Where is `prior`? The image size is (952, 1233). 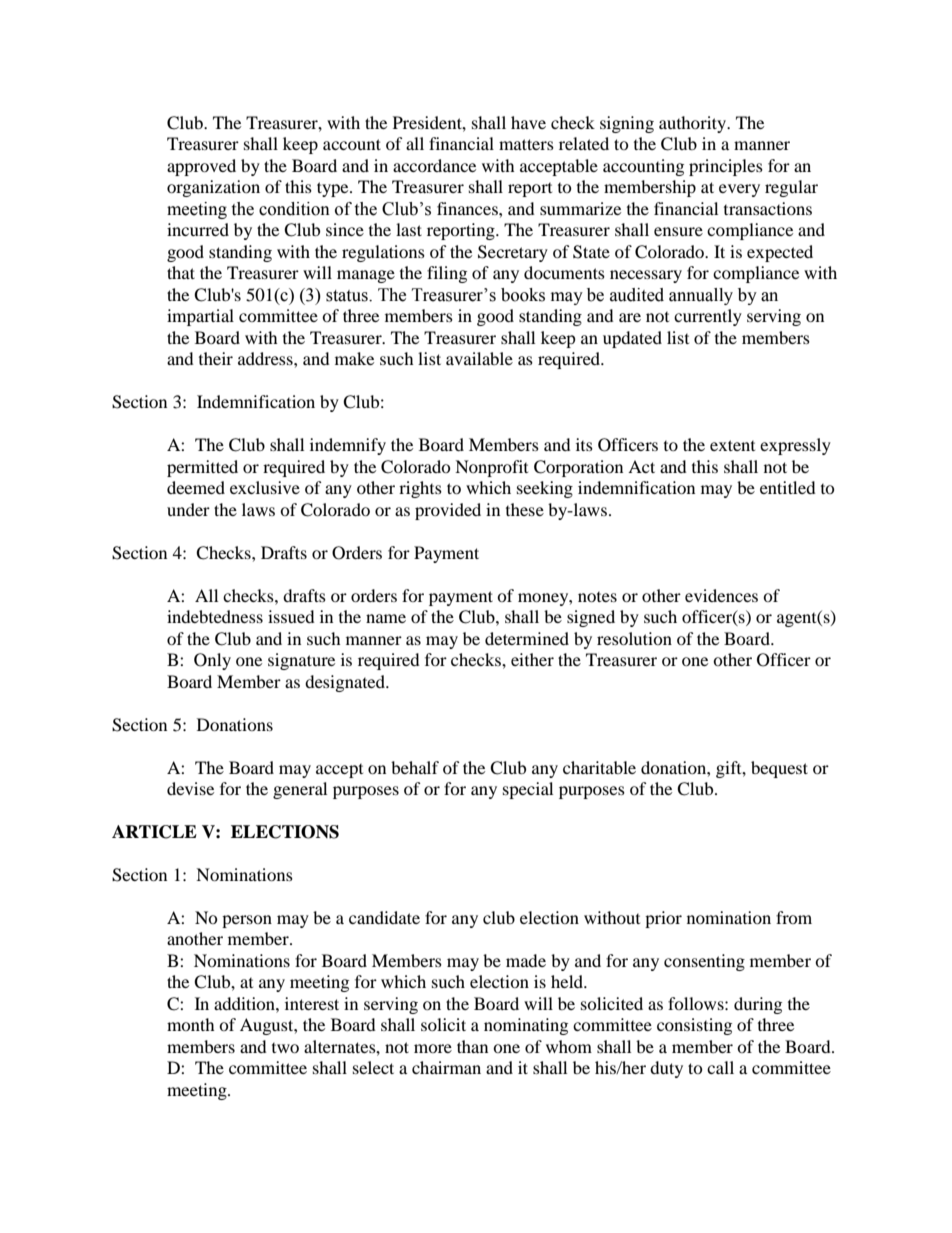
prior is located at coordinates (663, 919).
